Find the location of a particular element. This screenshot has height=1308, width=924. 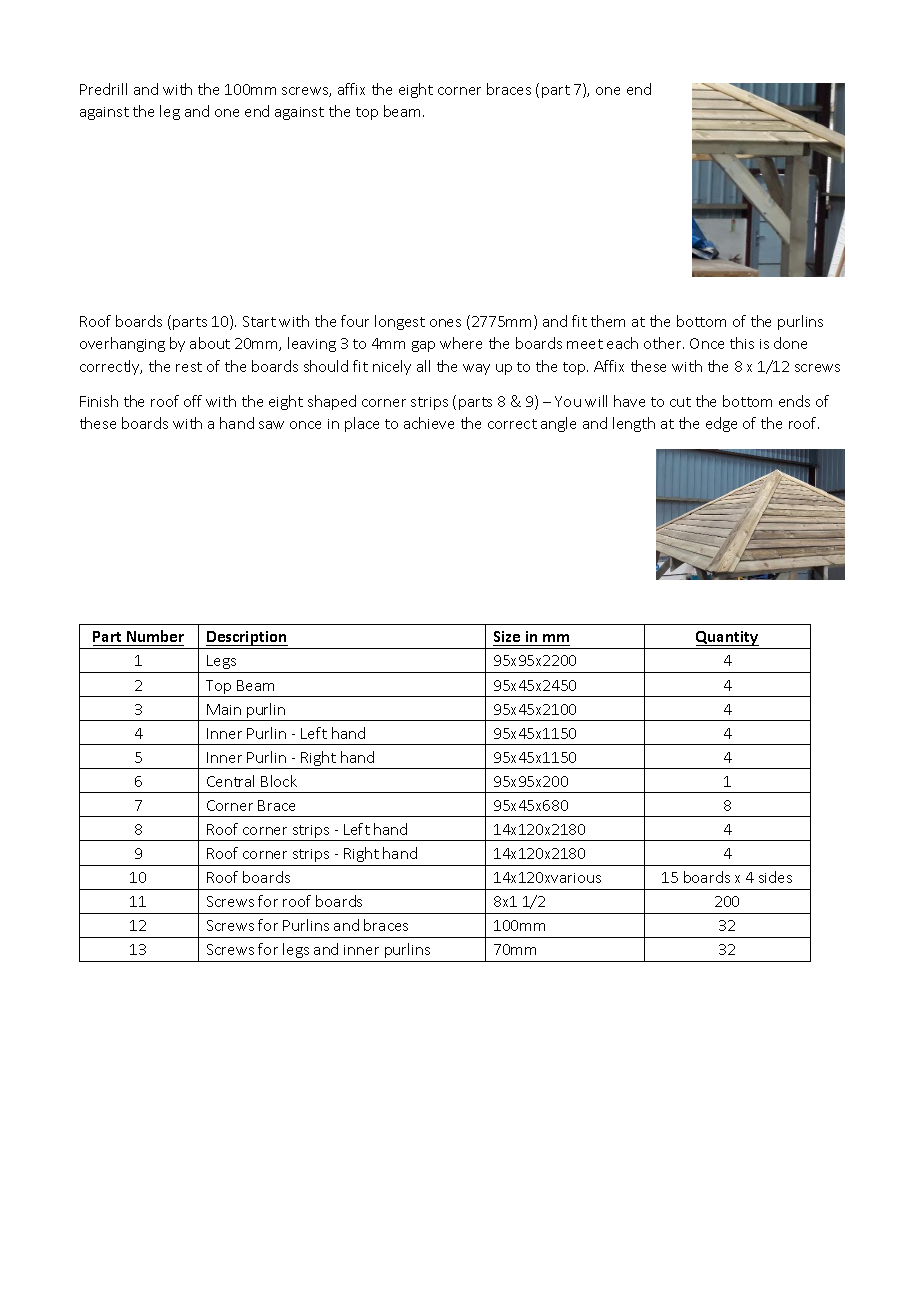

Block is located at coordinates (279, 781).
